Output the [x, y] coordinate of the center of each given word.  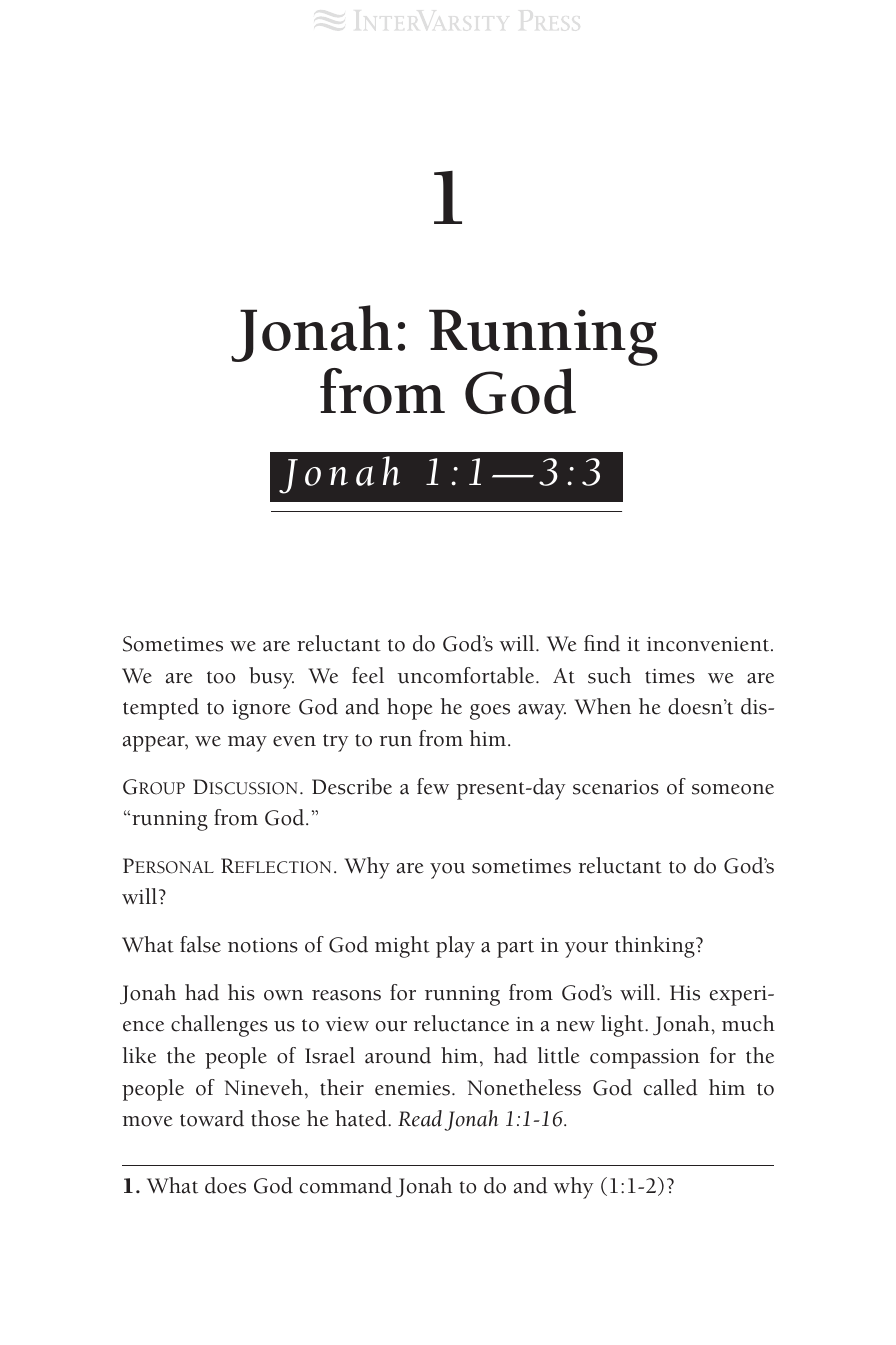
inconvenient [709, 644]
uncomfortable [467, 675]
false [200, 944]
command [346, 1185]
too [221, 677]
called [671, 1087]
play [455, 947]
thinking [656, 947]
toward [212, 1118]
